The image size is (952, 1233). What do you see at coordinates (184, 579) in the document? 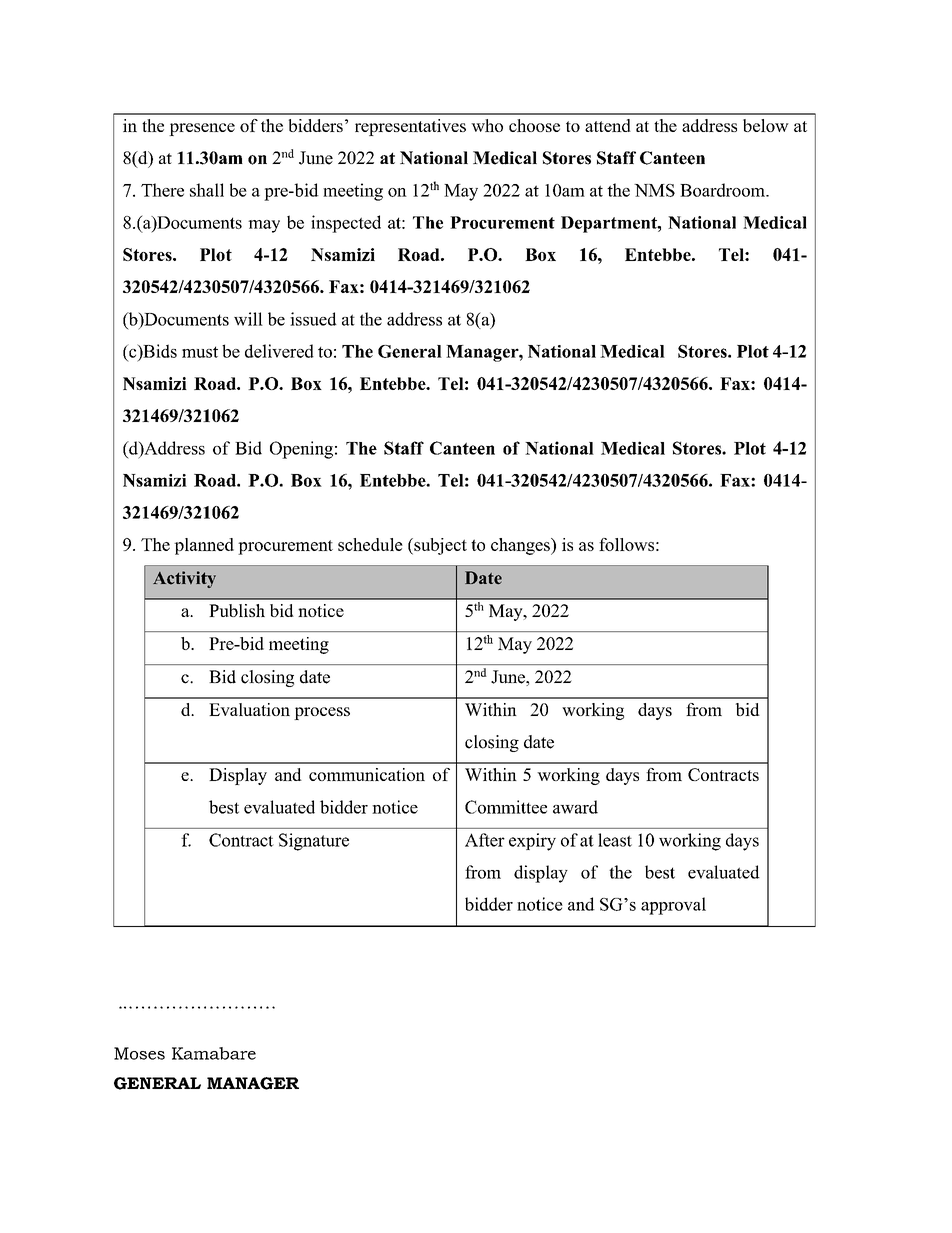
I see `Activity` at bounding box center [184, 579].
